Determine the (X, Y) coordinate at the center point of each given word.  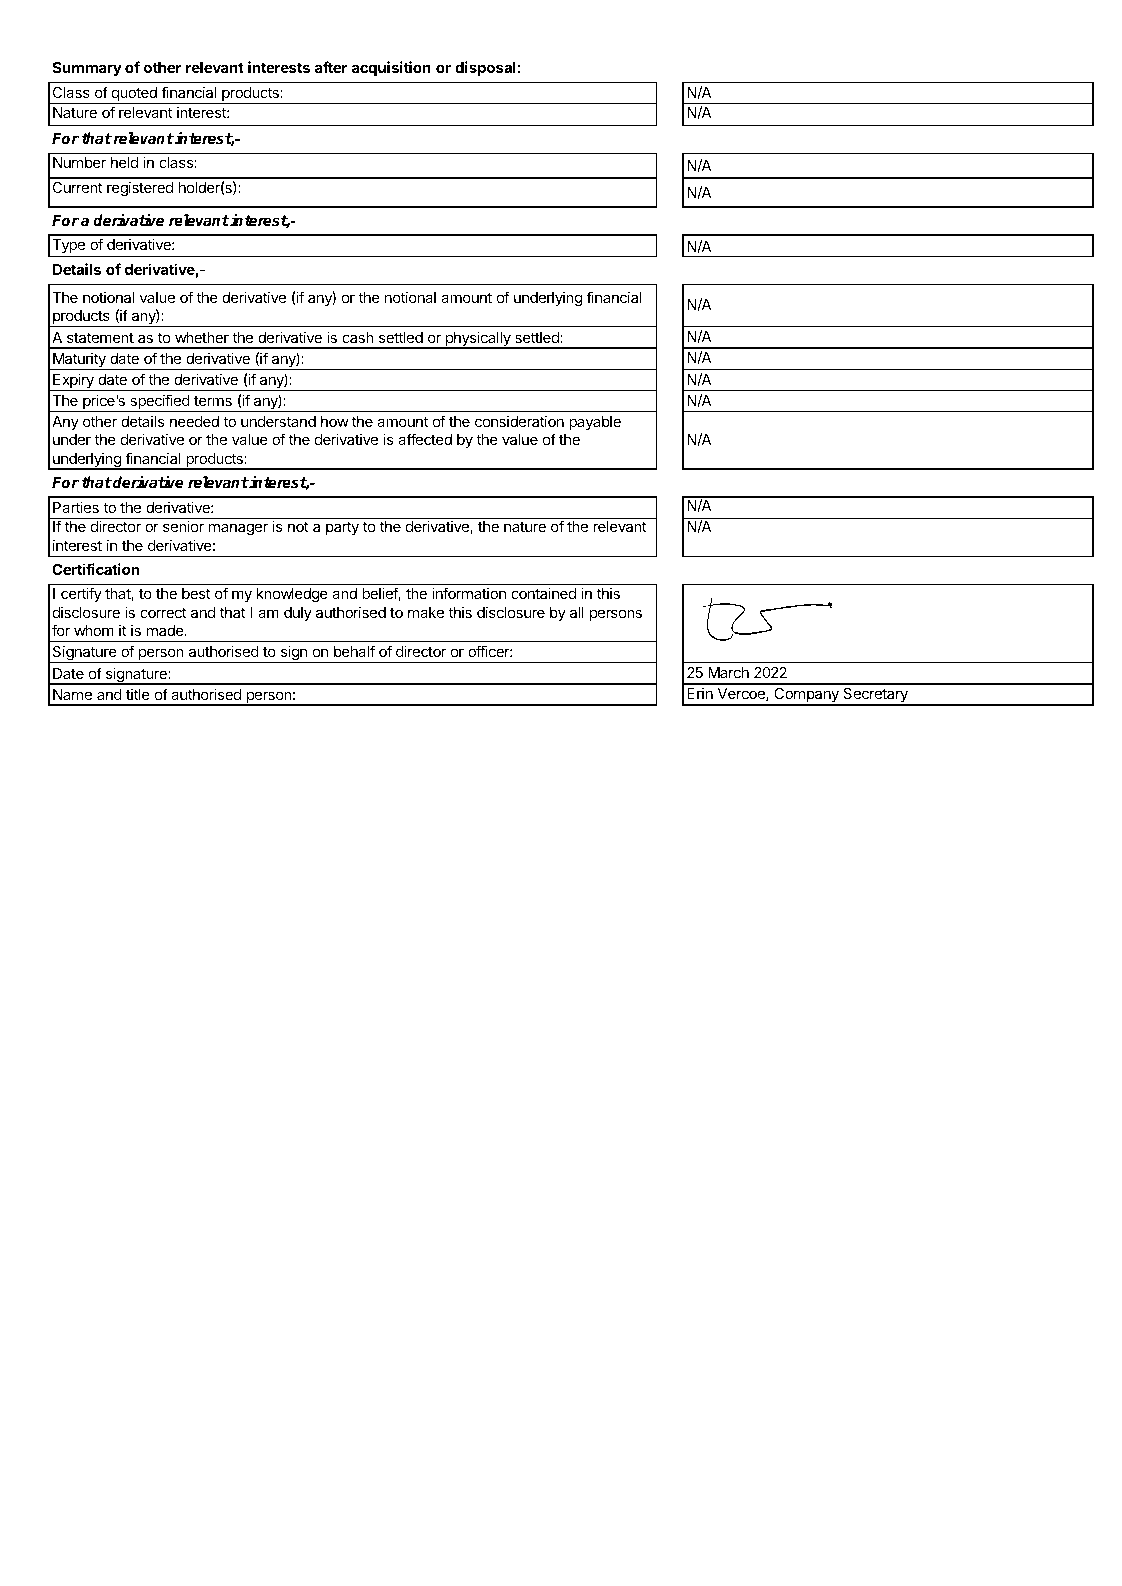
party (342, 528)
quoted (134, 95)
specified (159, 403)
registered (140, 189)
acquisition (391, 68)
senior (183, 526)
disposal (485, 68)
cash (358, 337)
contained (543, 593)
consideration (519, 421)
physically (478, 340)
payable (595, 423)
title (138, 694)
